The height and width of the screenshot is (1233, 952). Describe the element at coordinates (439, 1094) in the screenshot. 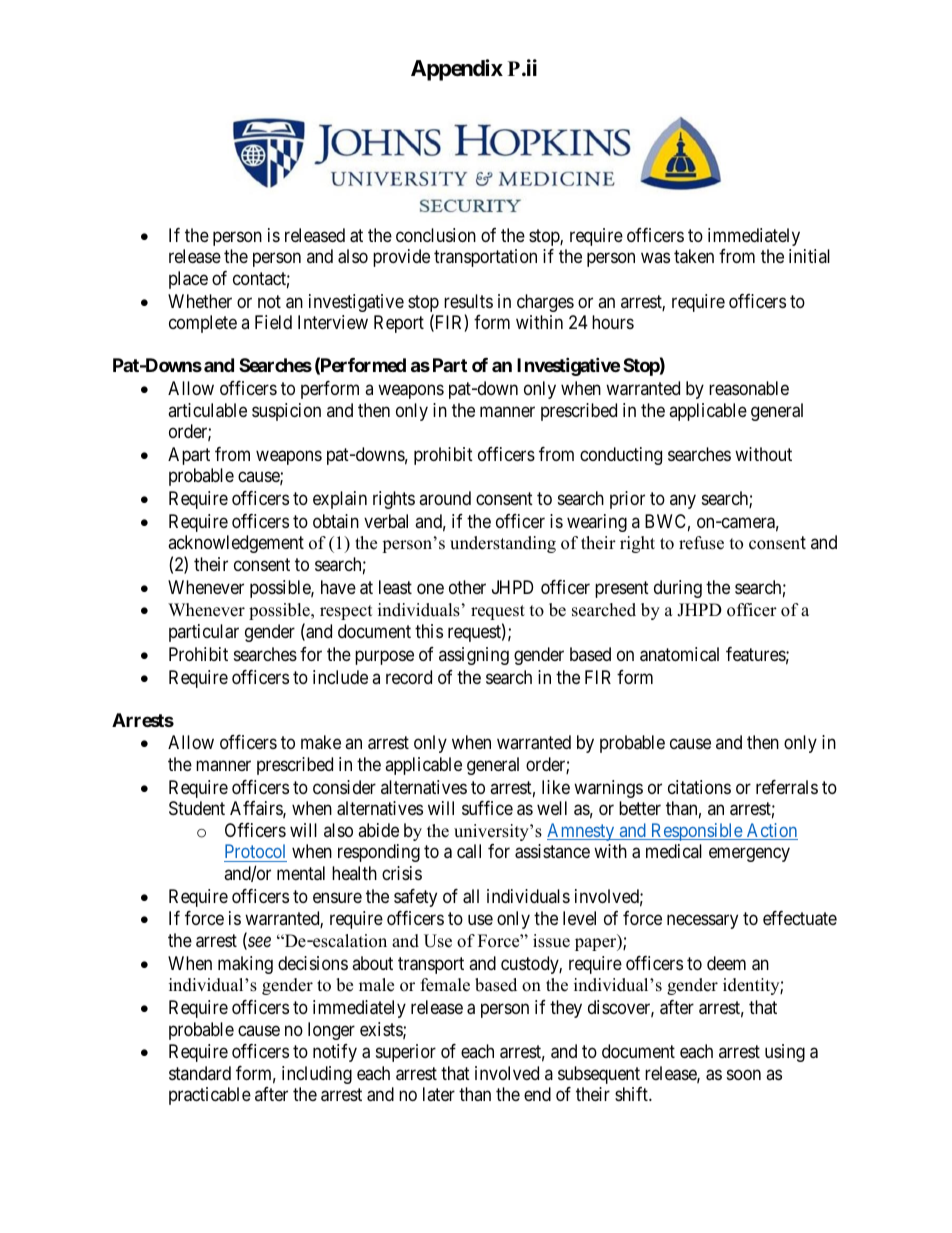

I see `later` at that location.
